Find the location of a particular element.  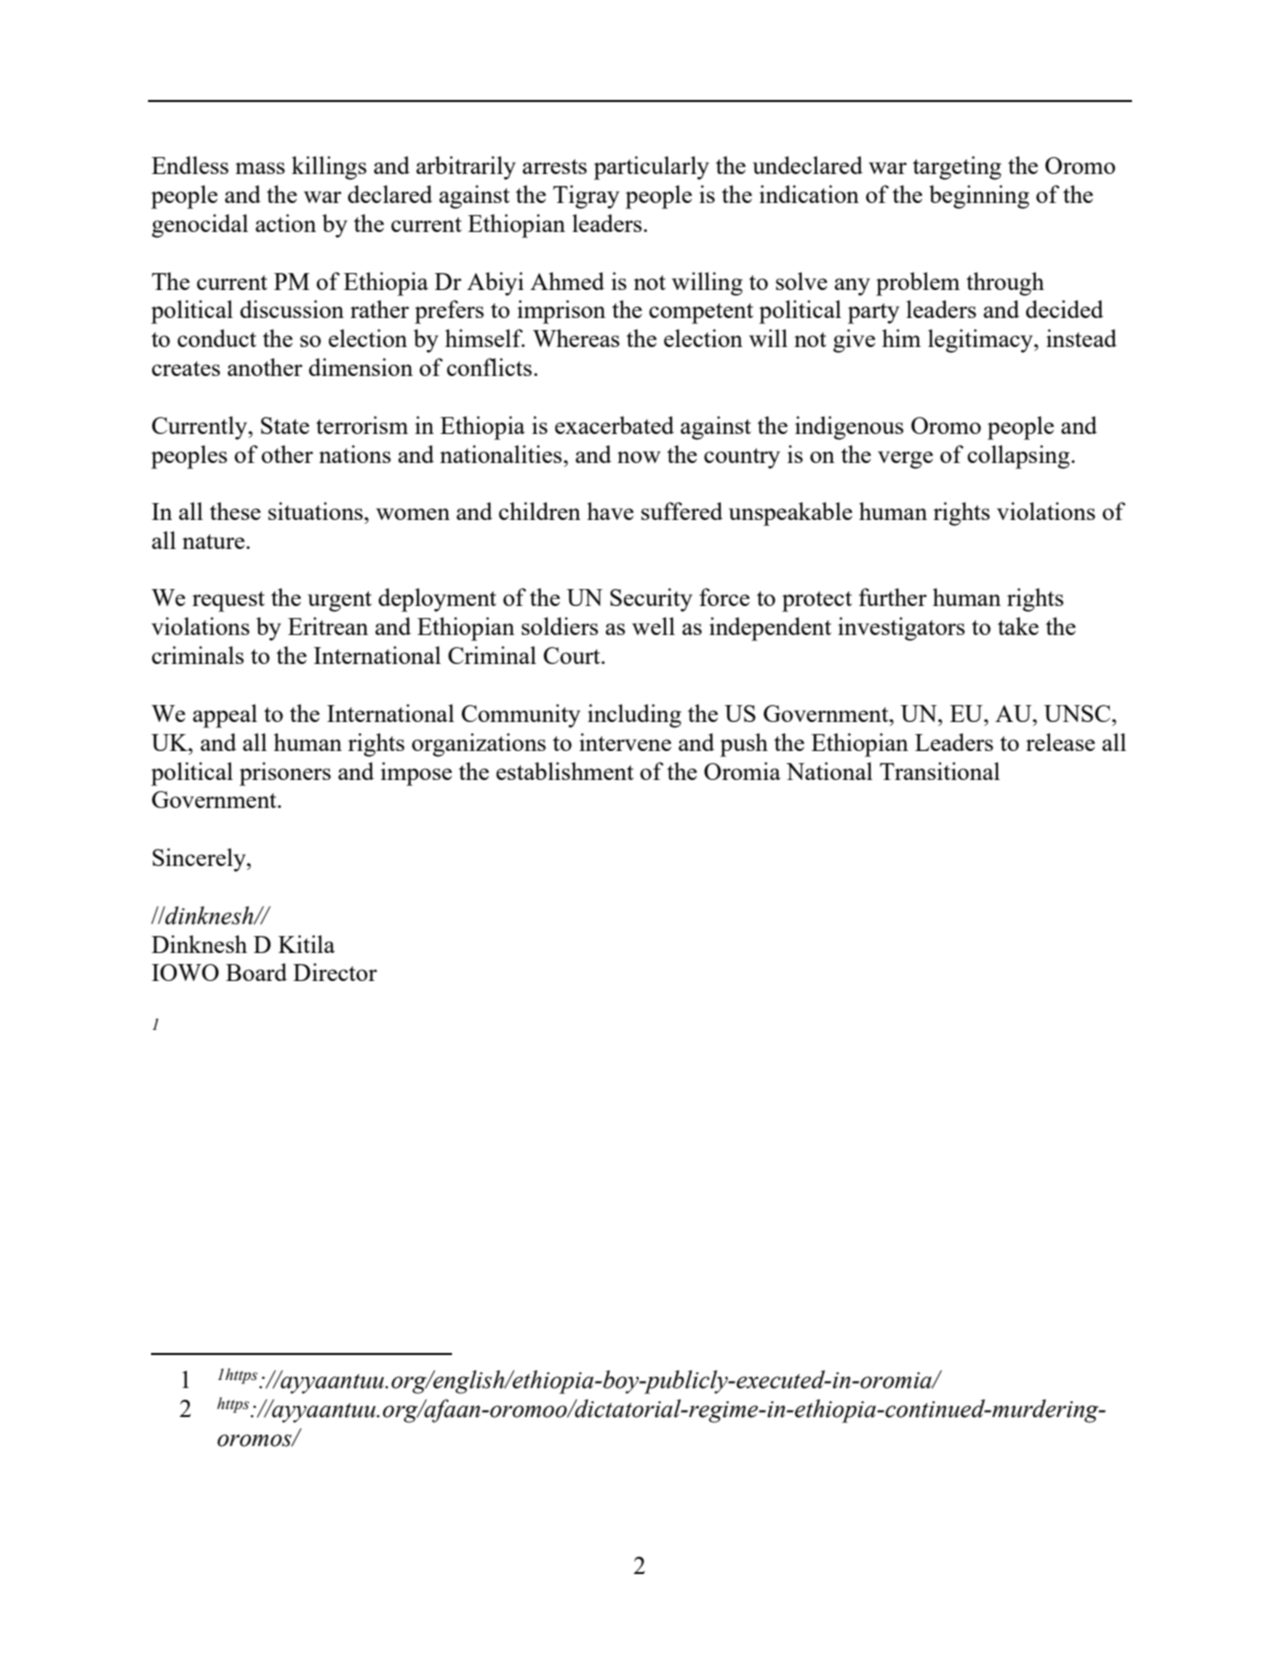

further is located at coordinates (893, 597).
